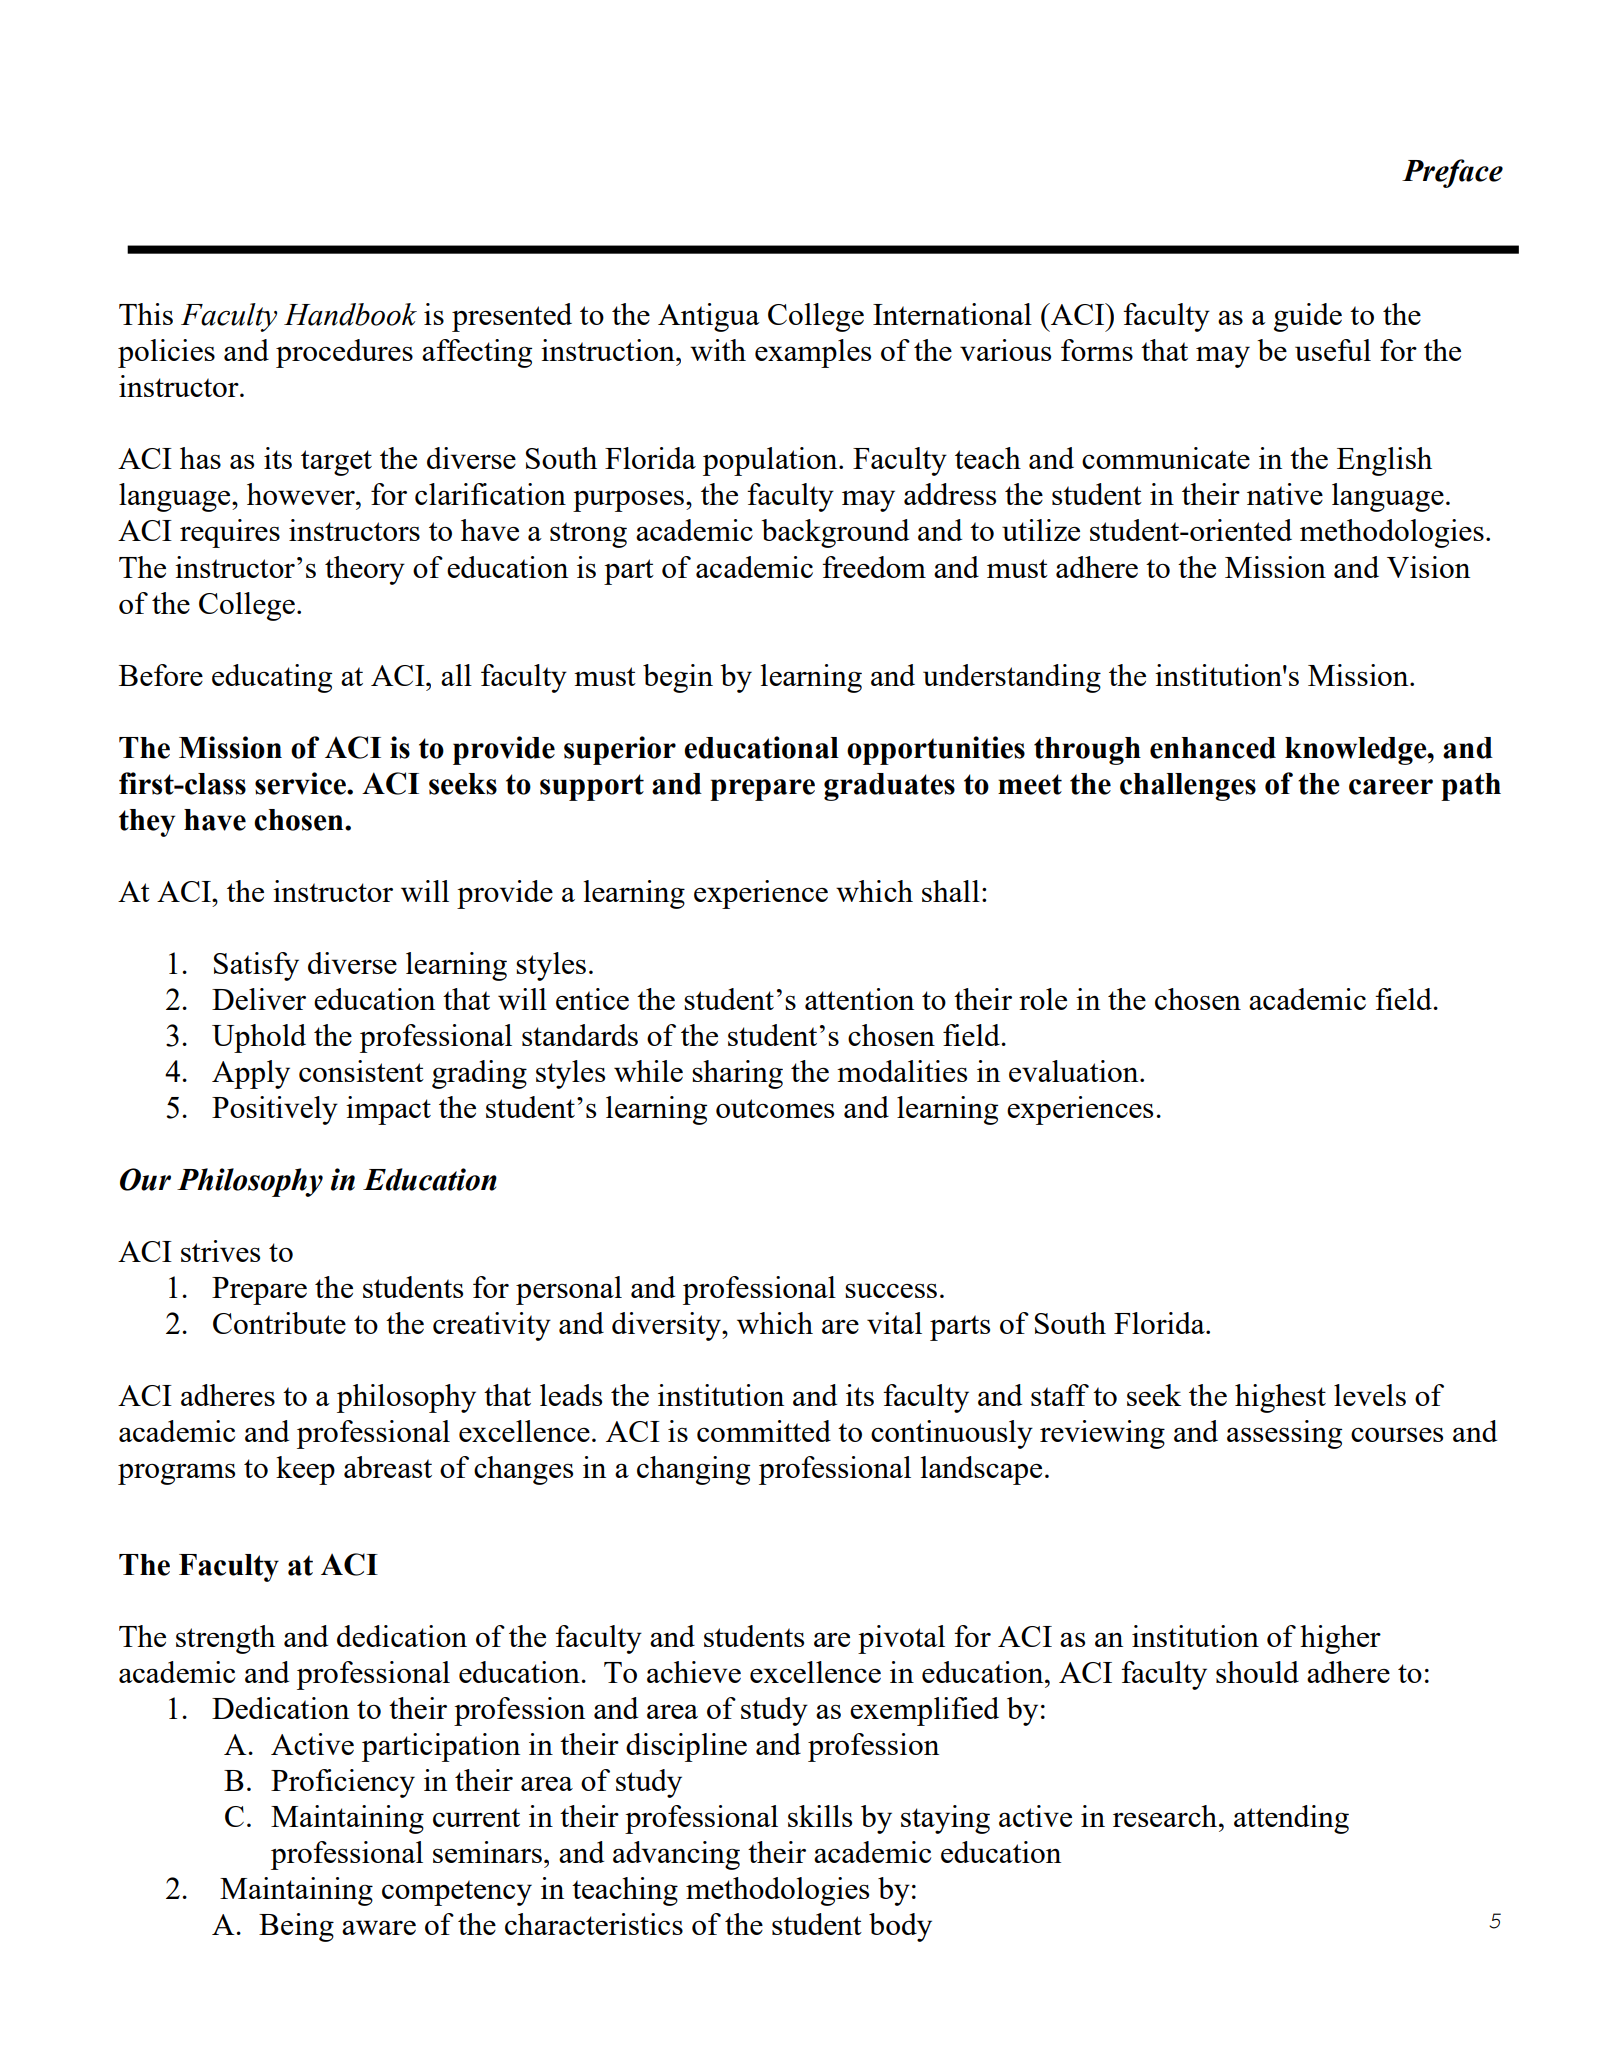  Describe the element at coordinates (709, 317) in the screenshot. I see `Antigua` at that location.
